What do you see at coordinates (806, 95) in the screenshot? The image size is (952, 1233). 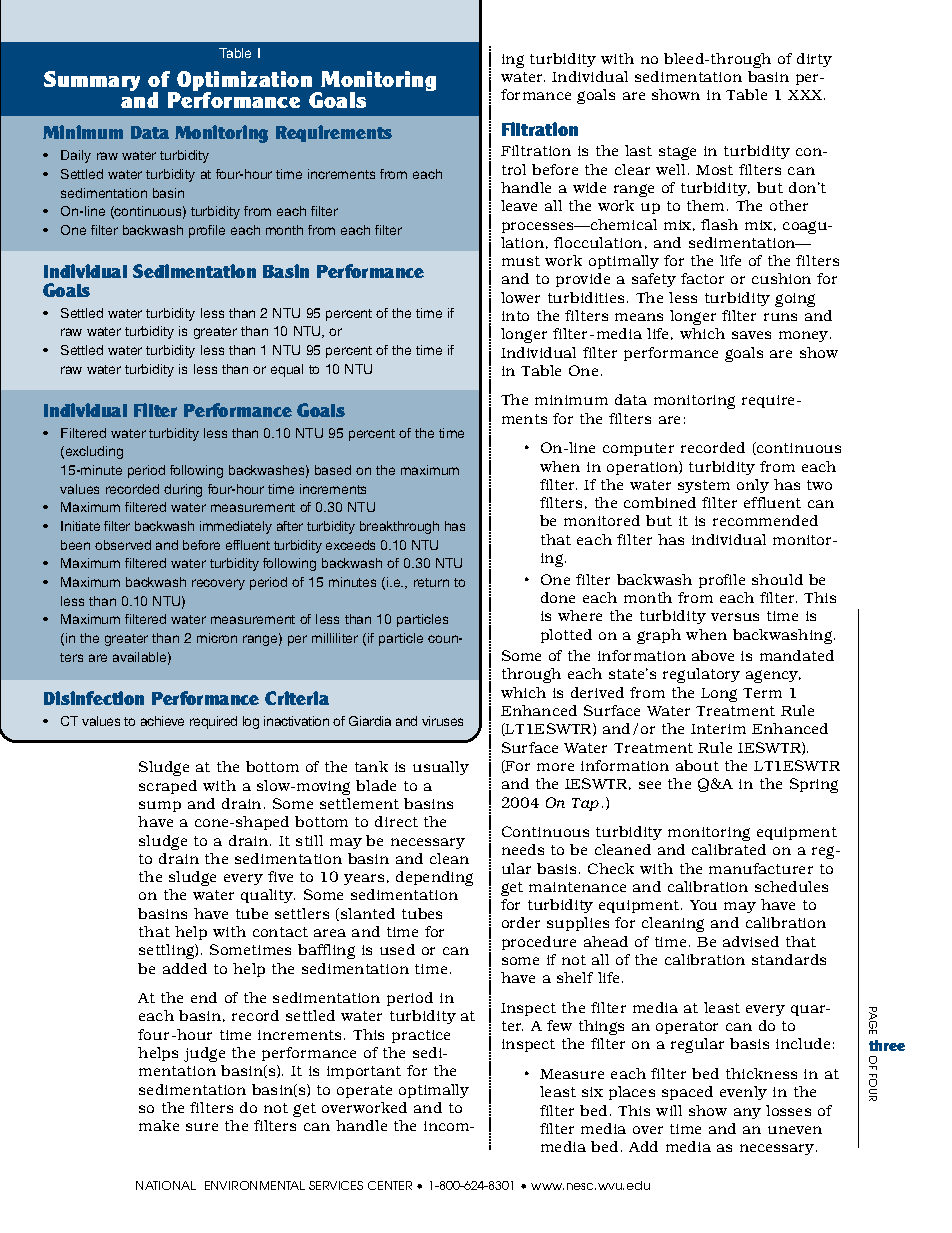 I see `XXX` at bounding box center [806, 95].
